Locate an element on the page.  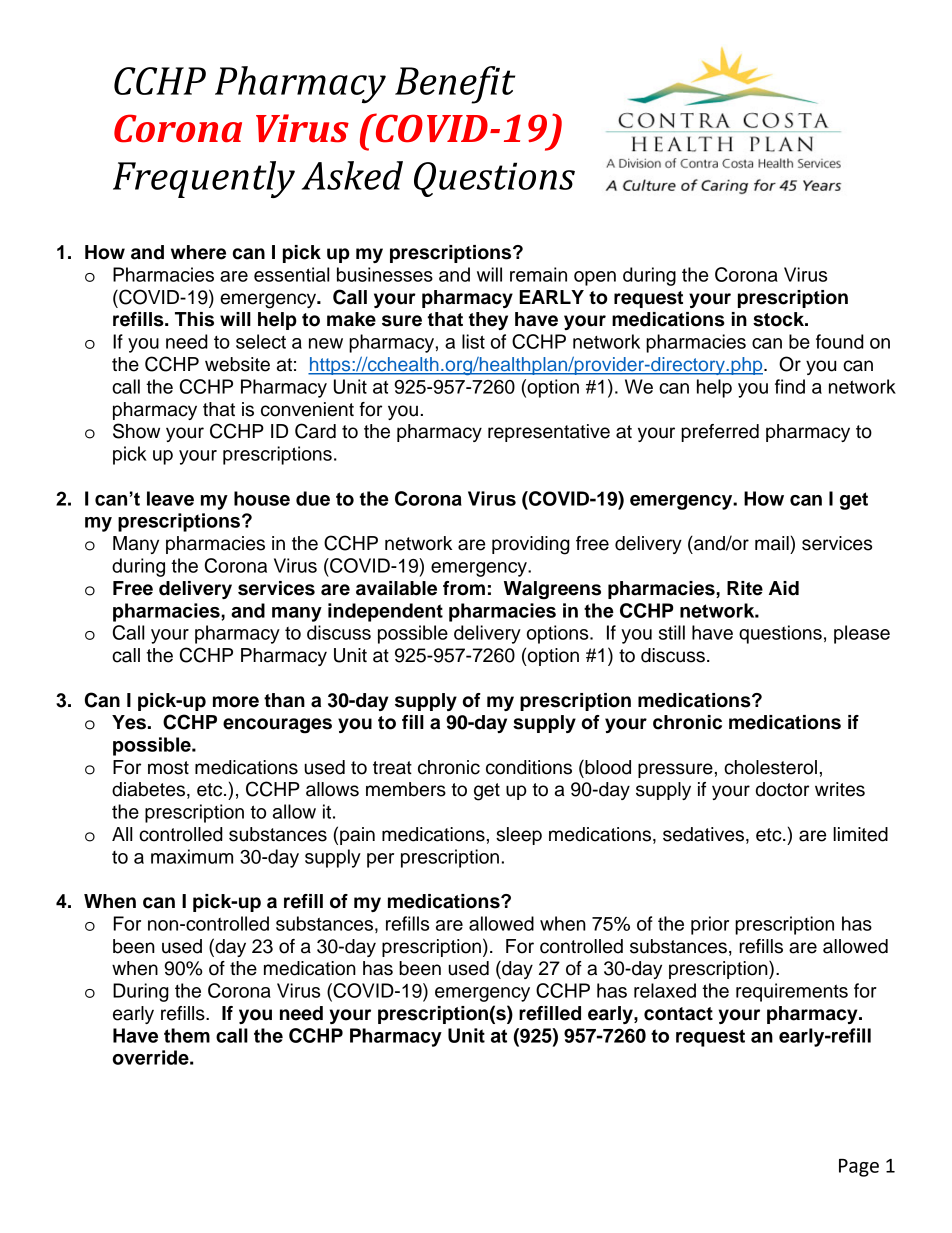
more is located at coordinates (236, 702).
